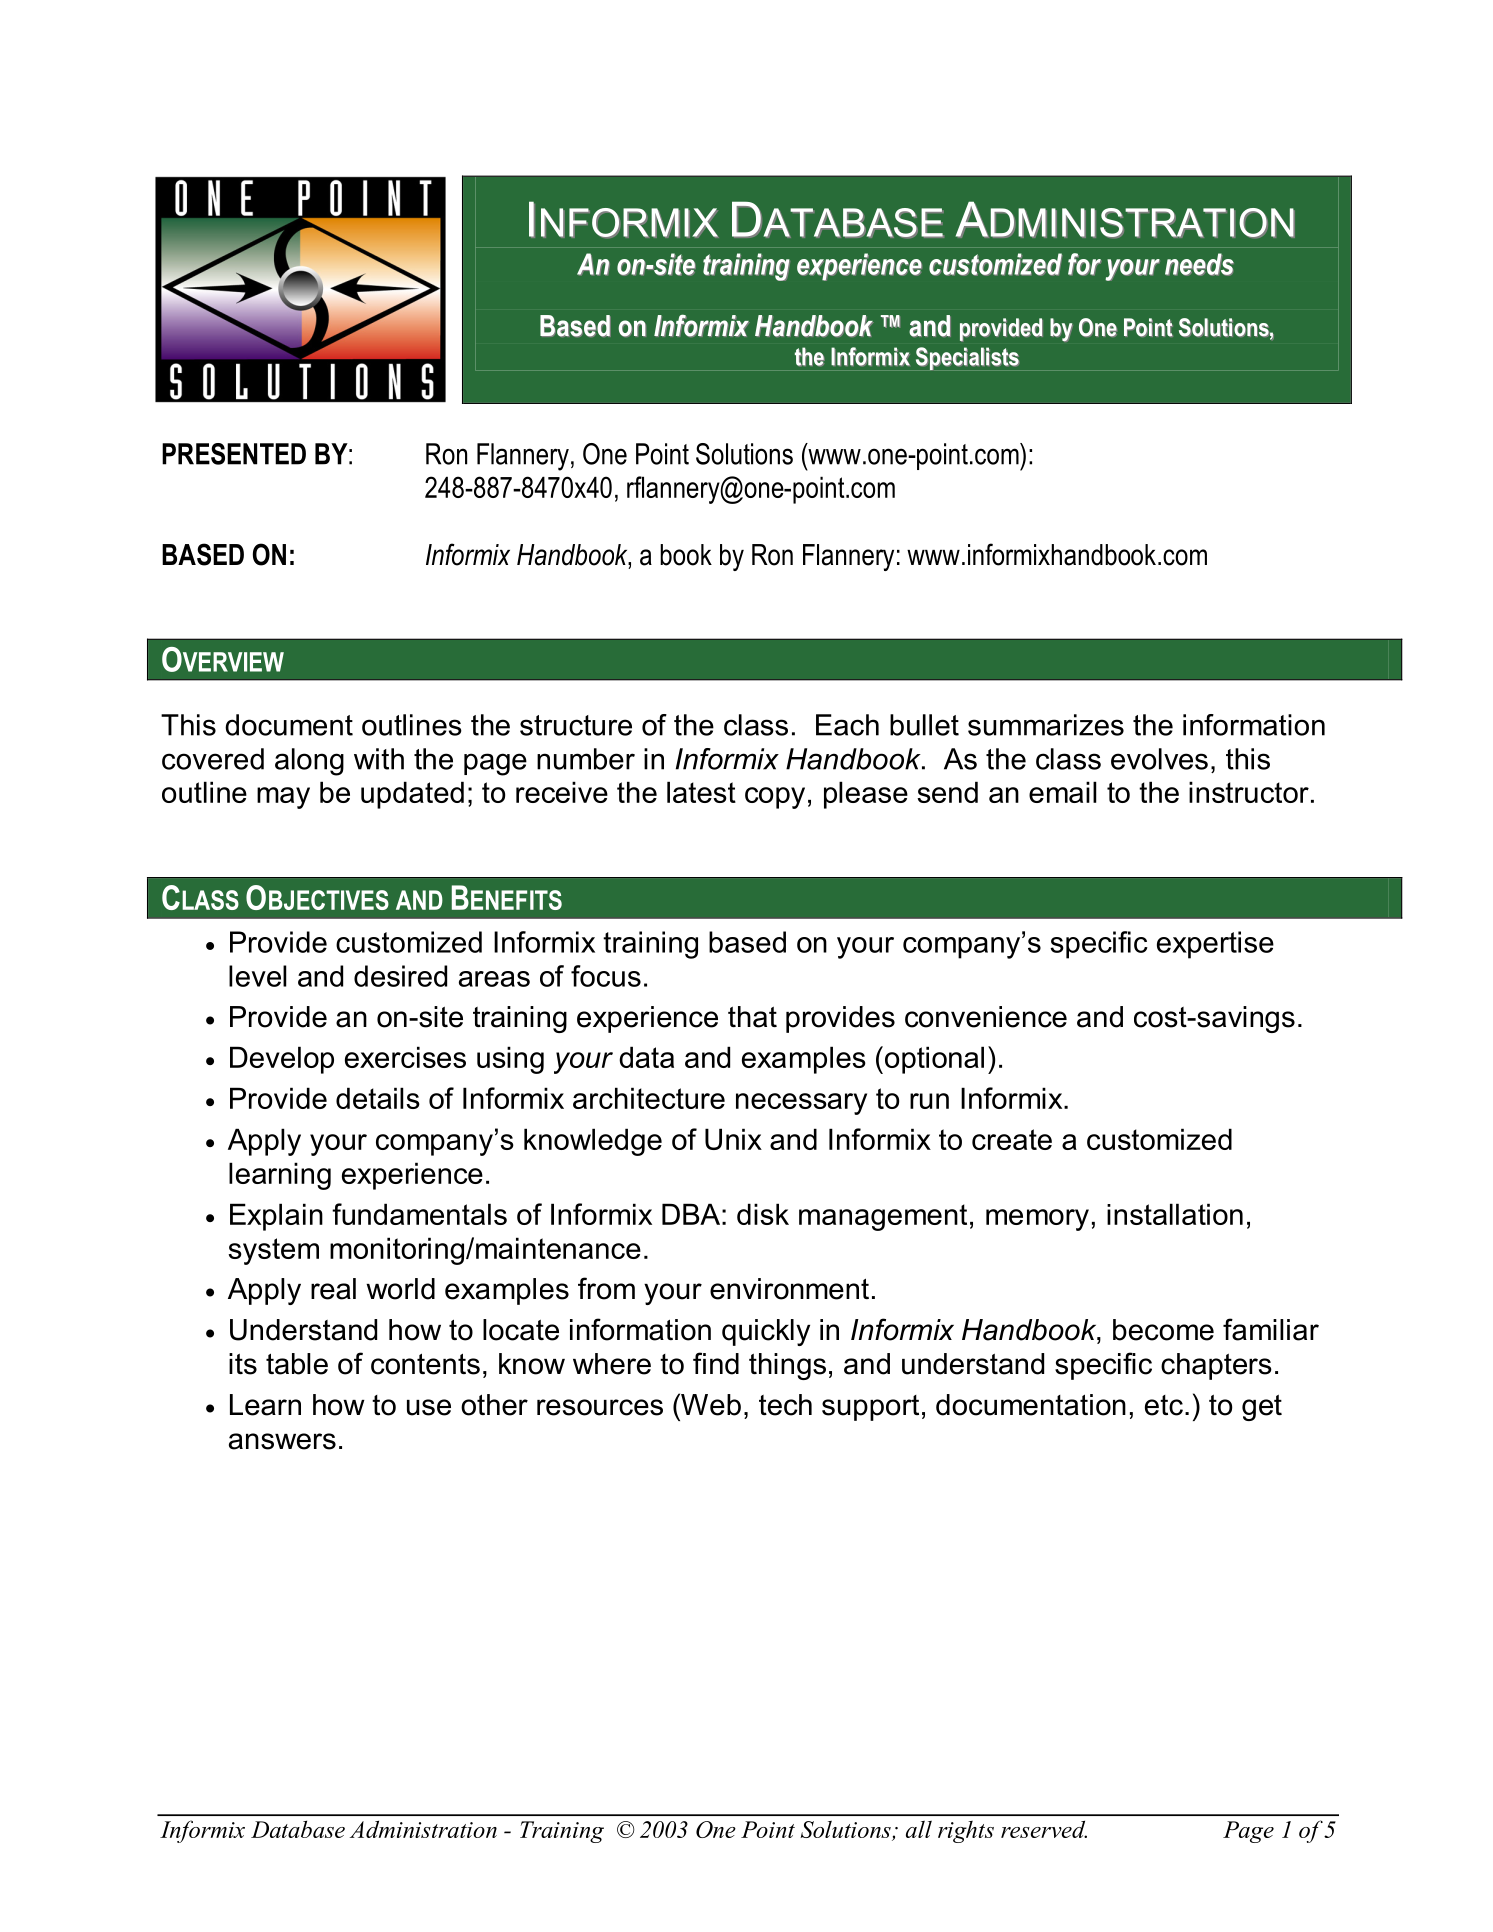 The image size is (1493, 1932). What do you see at coordinates (733, 1139) in the image?
I see `Unix` at bounding box center [733, 1139].
